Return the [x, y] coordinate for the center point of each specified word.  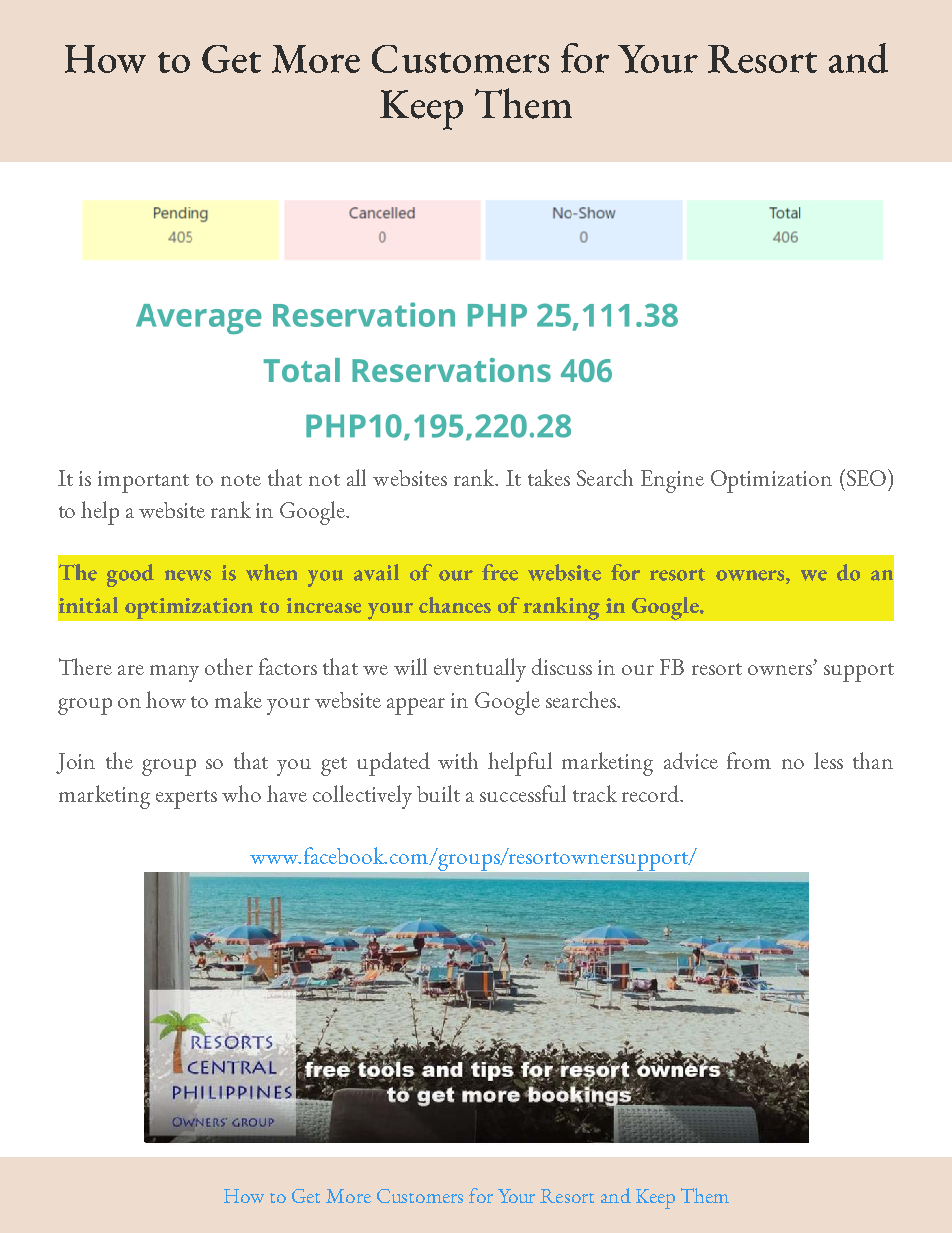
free [500, 572]
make [238, 699]
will [410, 666]
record [652, 793]
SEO [865, 477]
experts [186, 799]
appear [416, 706]
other [229, 666]
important [143, 482]
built [438, 793]
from [749, 760]
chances [455, 605]
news [188, 575]
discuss [562, 666]
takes [549, 477]
